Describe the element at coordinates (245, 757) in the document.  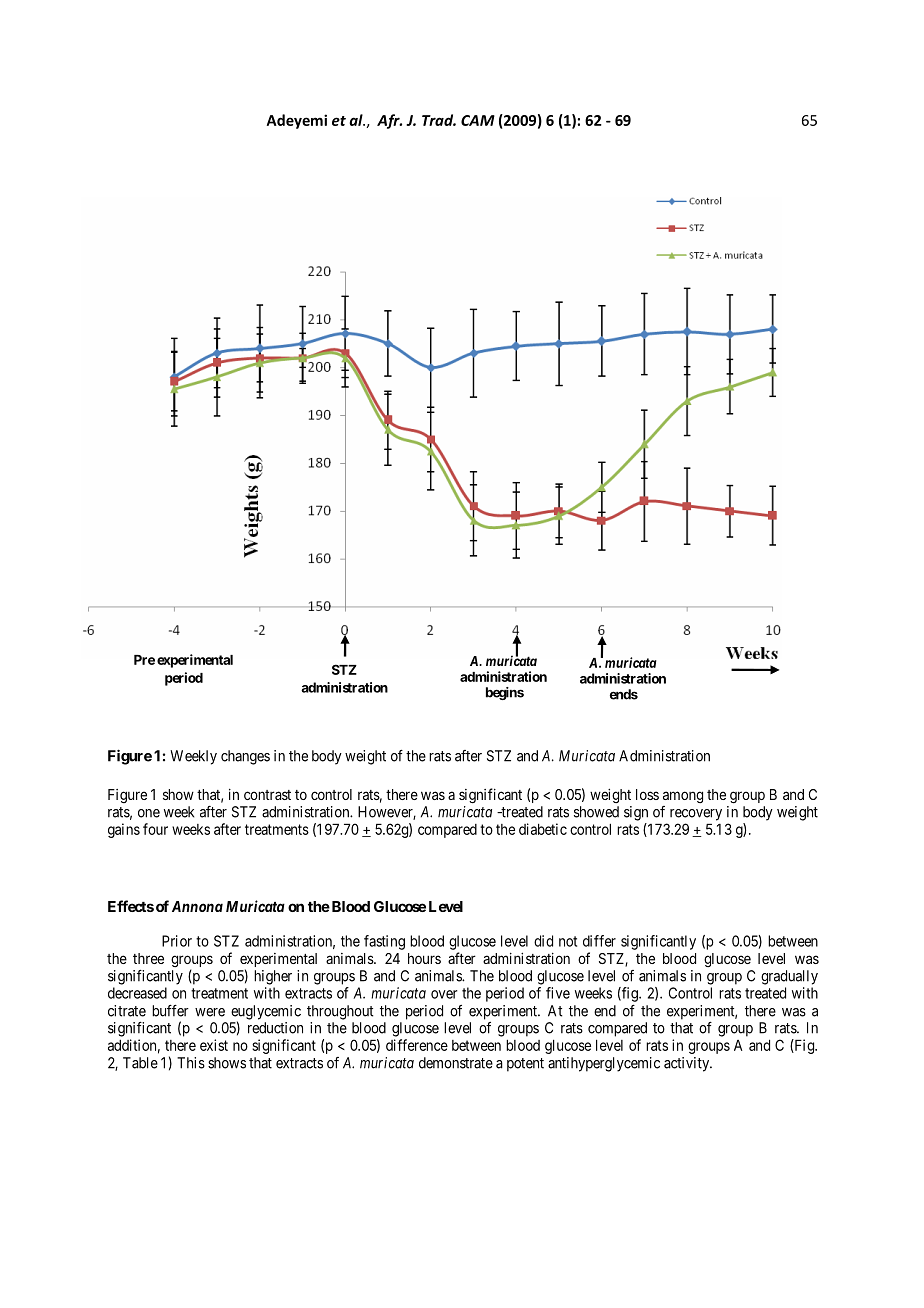
I see `changes` at that location.
